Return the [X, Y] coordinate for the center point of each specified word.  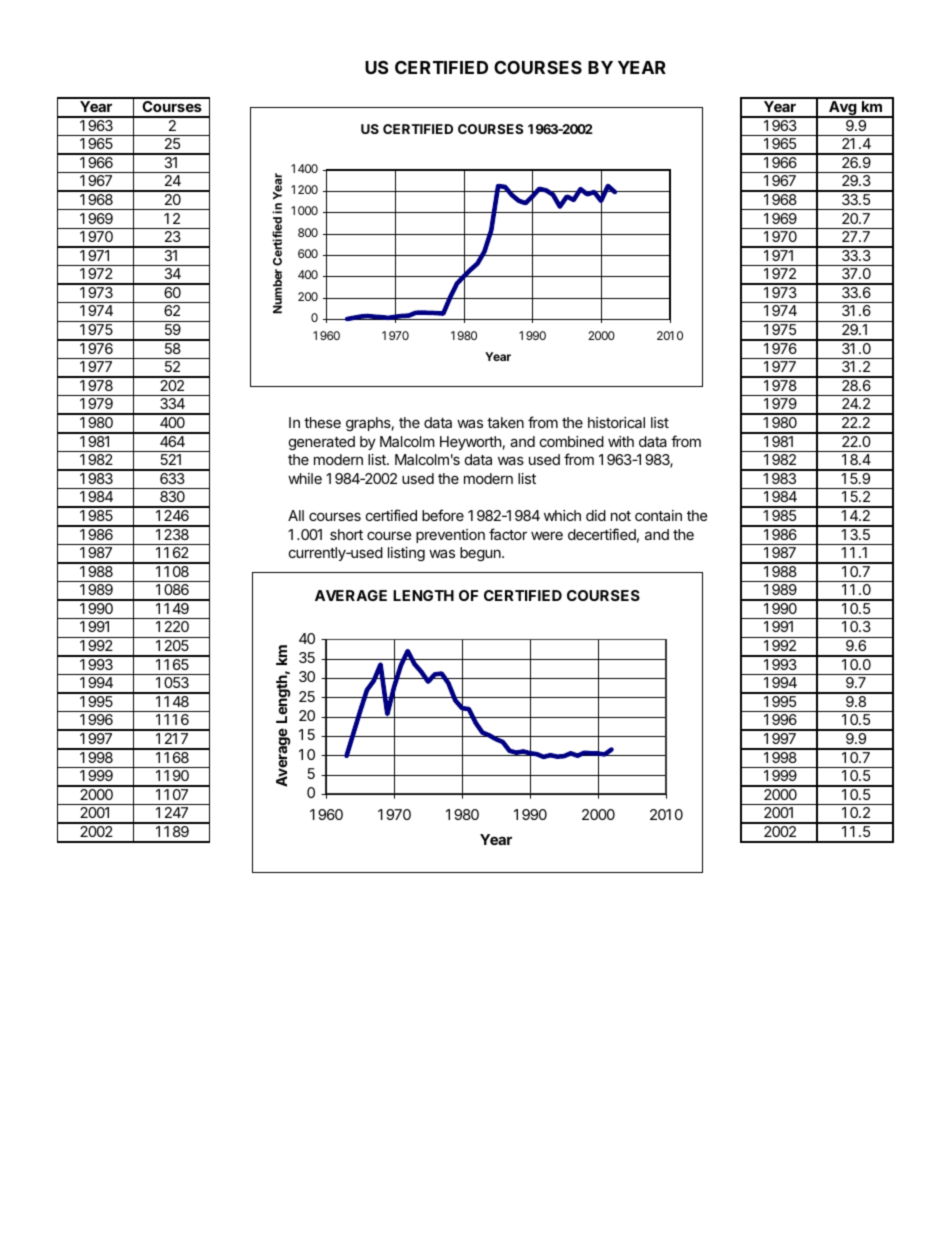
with [621, 441]
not [621, 516]
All [296, 515]
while [305, 478]
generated [322, 443]
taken [505, 422]
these [322, 422]
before [443, 515]
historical [616, 422]
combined [572, 441]
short [346, 534]
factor [508, 534]
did [596, 515]
